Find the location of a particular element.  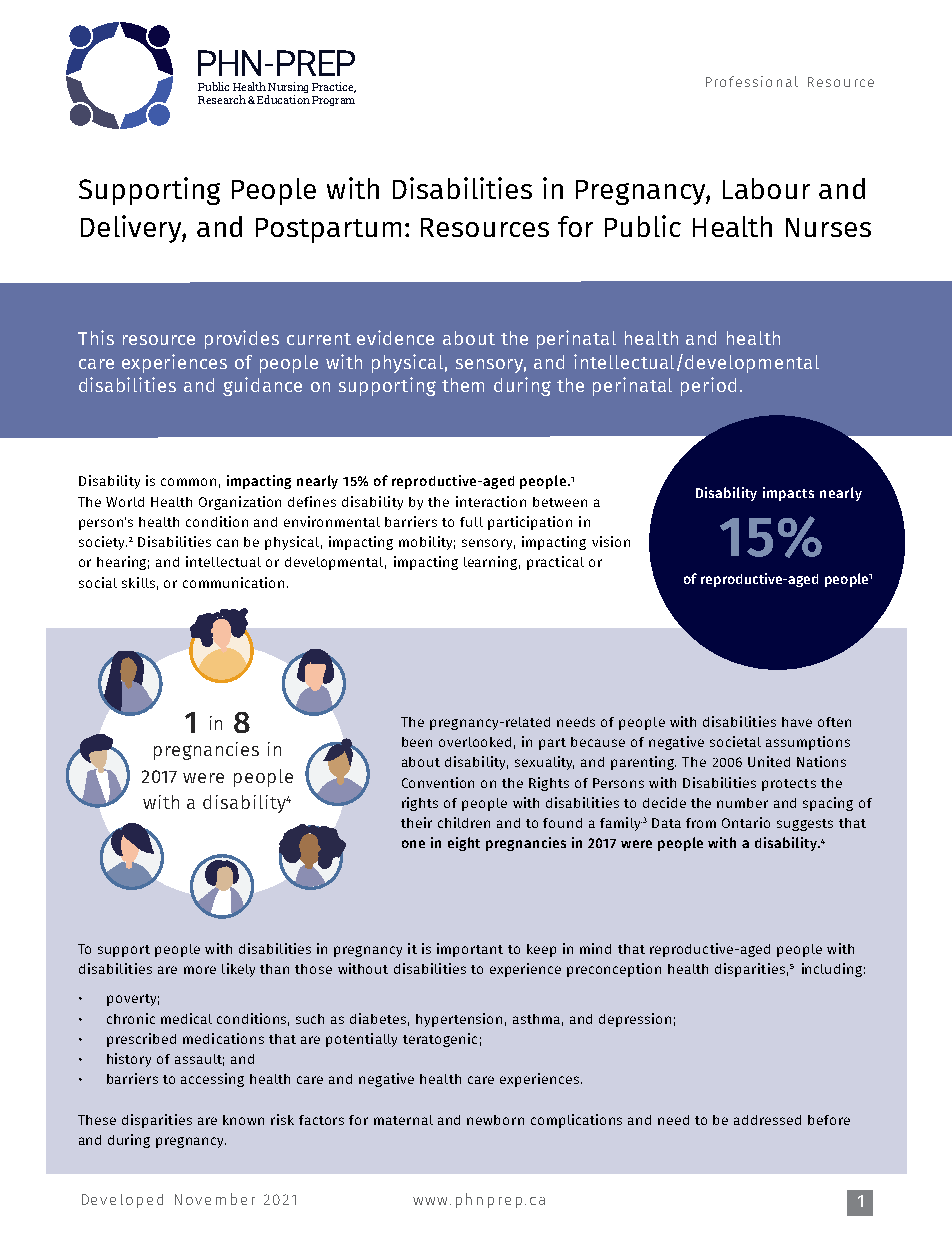

Program is located at coordinates (333, 101).
